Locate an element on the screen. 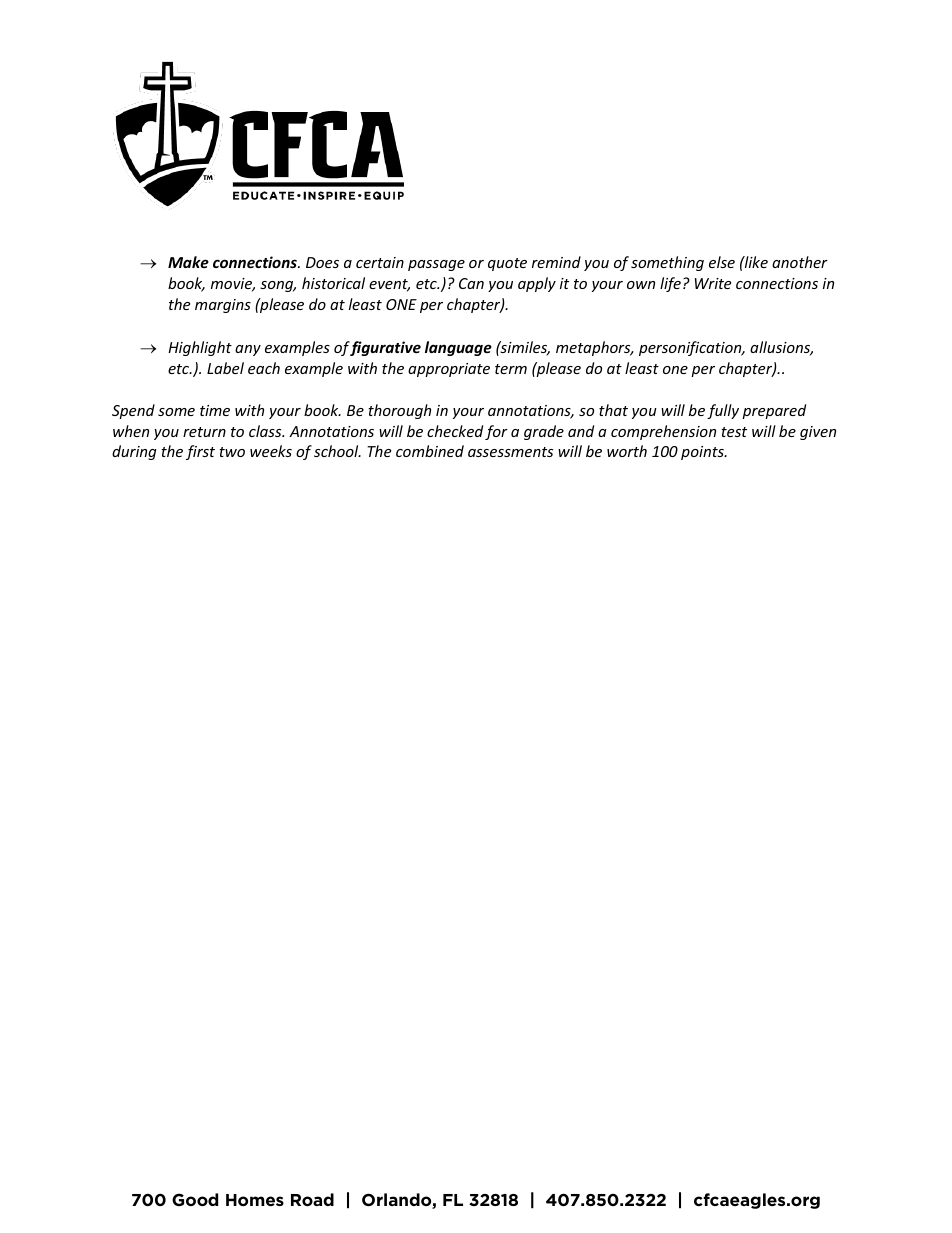 Image resolution: width=952 pixels, height=1233 pixels. Good is located at coordinates (195, 1199).
